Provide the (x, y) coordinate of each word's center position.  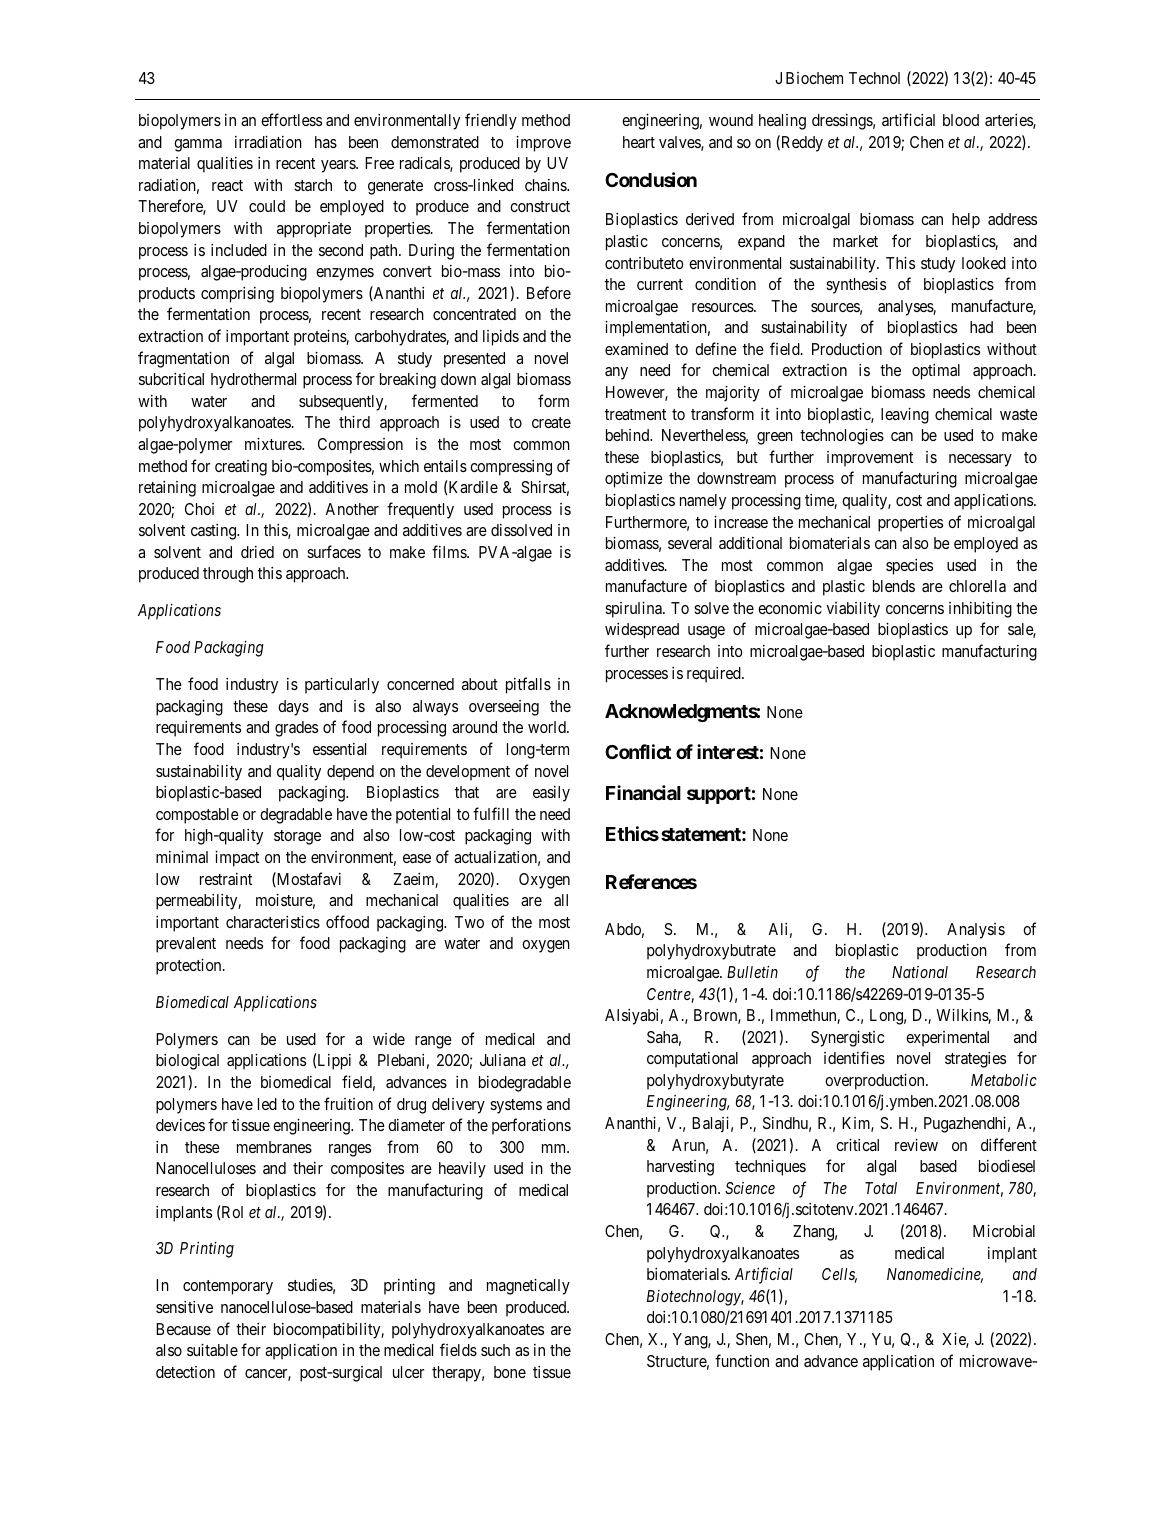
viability (853, 610)
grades (296, 729)
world (548, 727)
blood (961, 120)
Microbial (1004, 1231)
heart (639, 142)
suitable (212, 1350)
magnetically (528, 1287)
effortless (291, 119)
